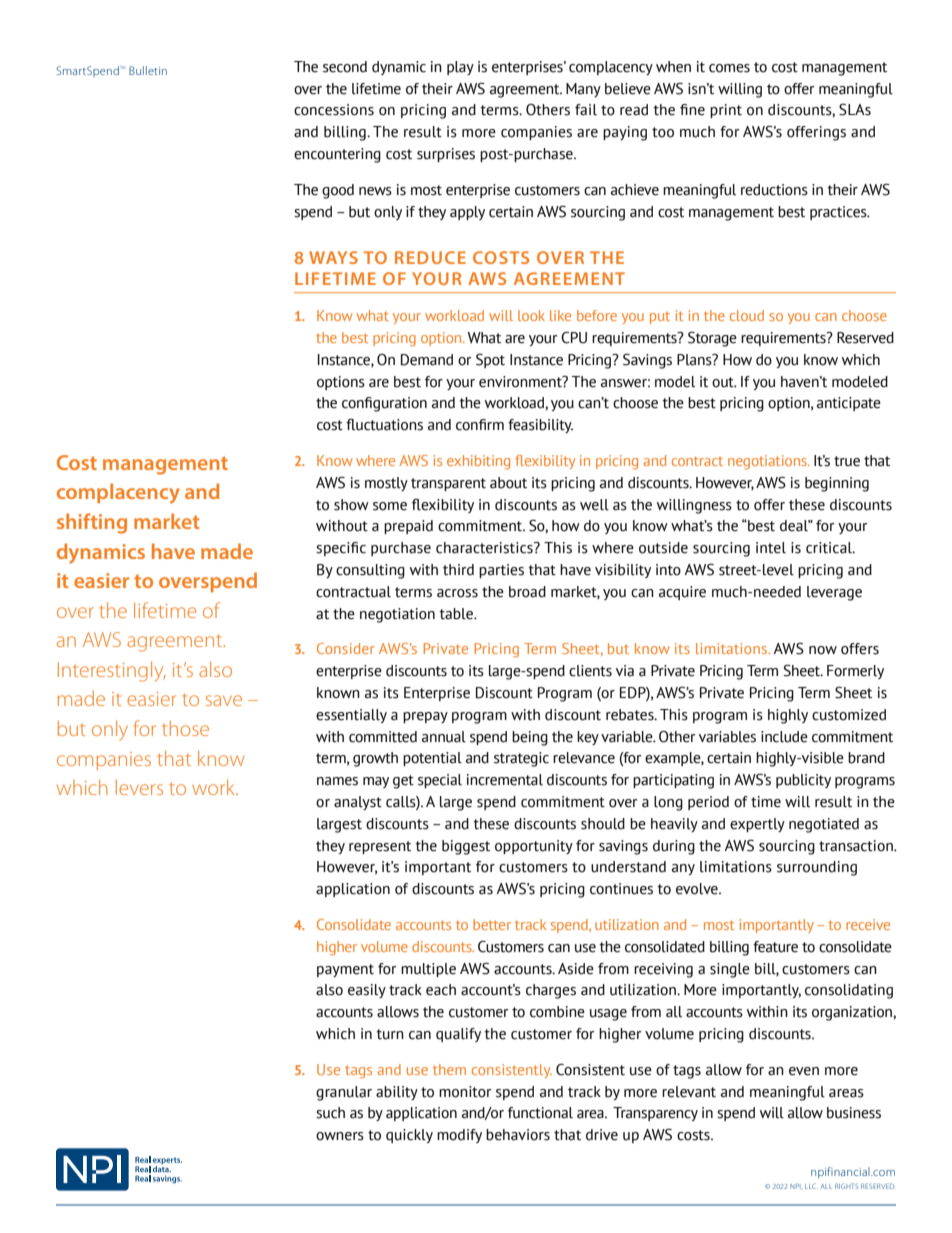 The width and height of the screenshot is (952, 1233). I want to click on play, so click(460, 68).
